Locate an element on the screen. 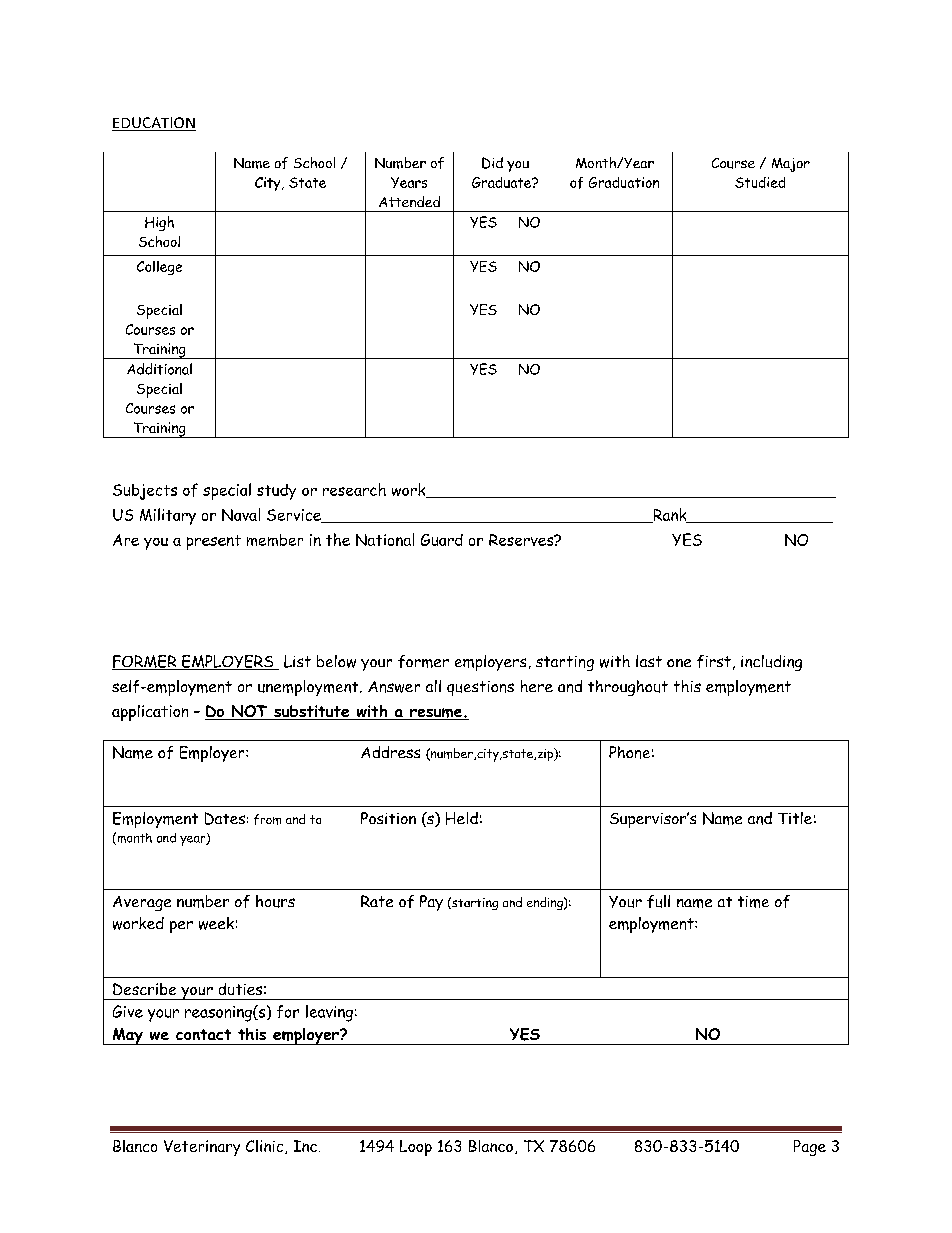 The width and height of the screenshot is (952, 1233). Veterinary is located at coordinates (202, 1148).
